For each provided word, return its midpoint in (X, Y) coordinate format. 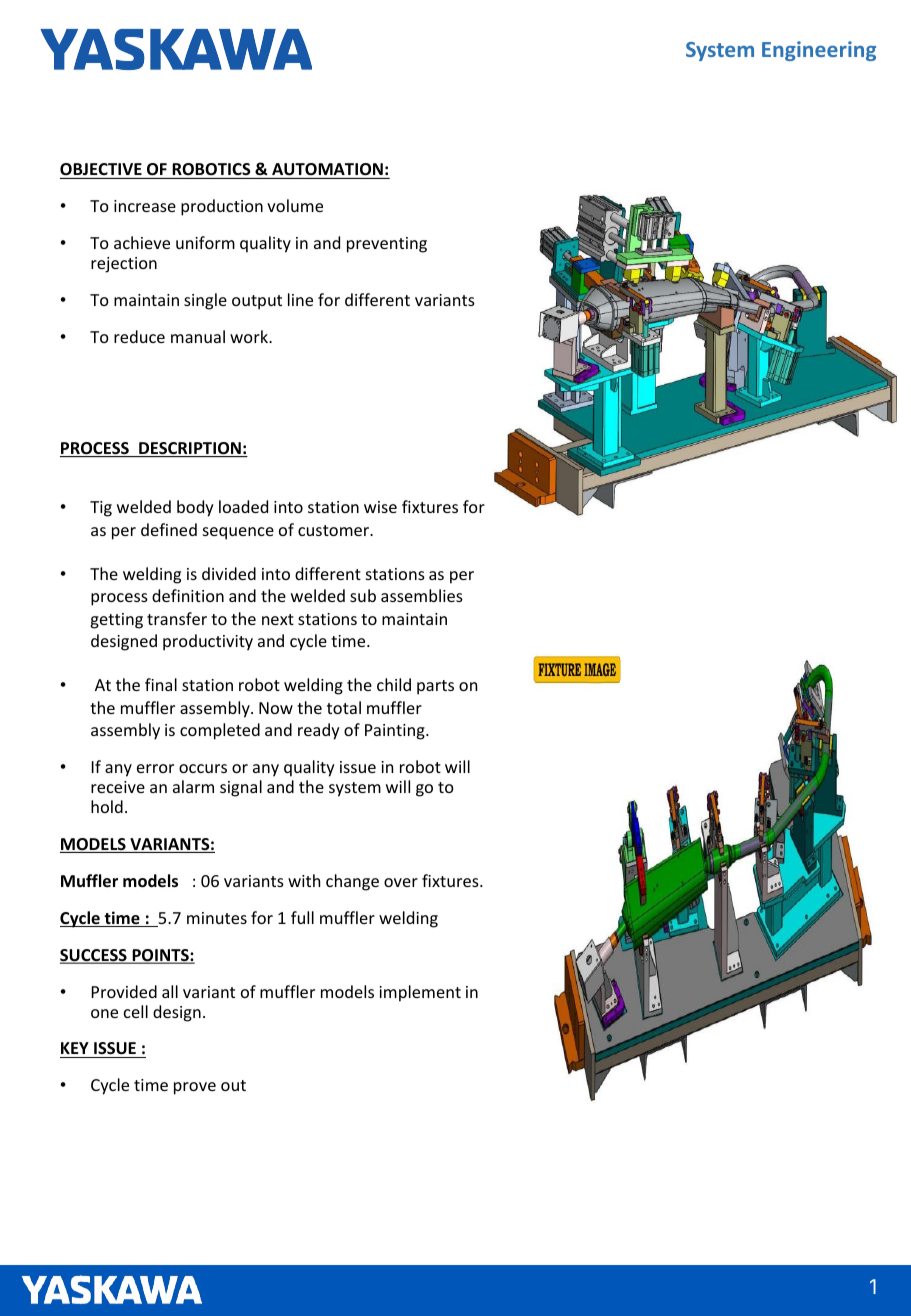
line (300, 299)
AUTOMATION (327, 171)
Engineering (819, 51)
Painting (396, 732)
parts (435, 687)
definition (188, 595)
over (401, 882)
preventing (387, 245)
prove (195, 1088)
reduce (139, 336)
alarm (193, 786)
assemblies (422, 595)
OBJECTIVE (102, 171)
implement (420, 993)
